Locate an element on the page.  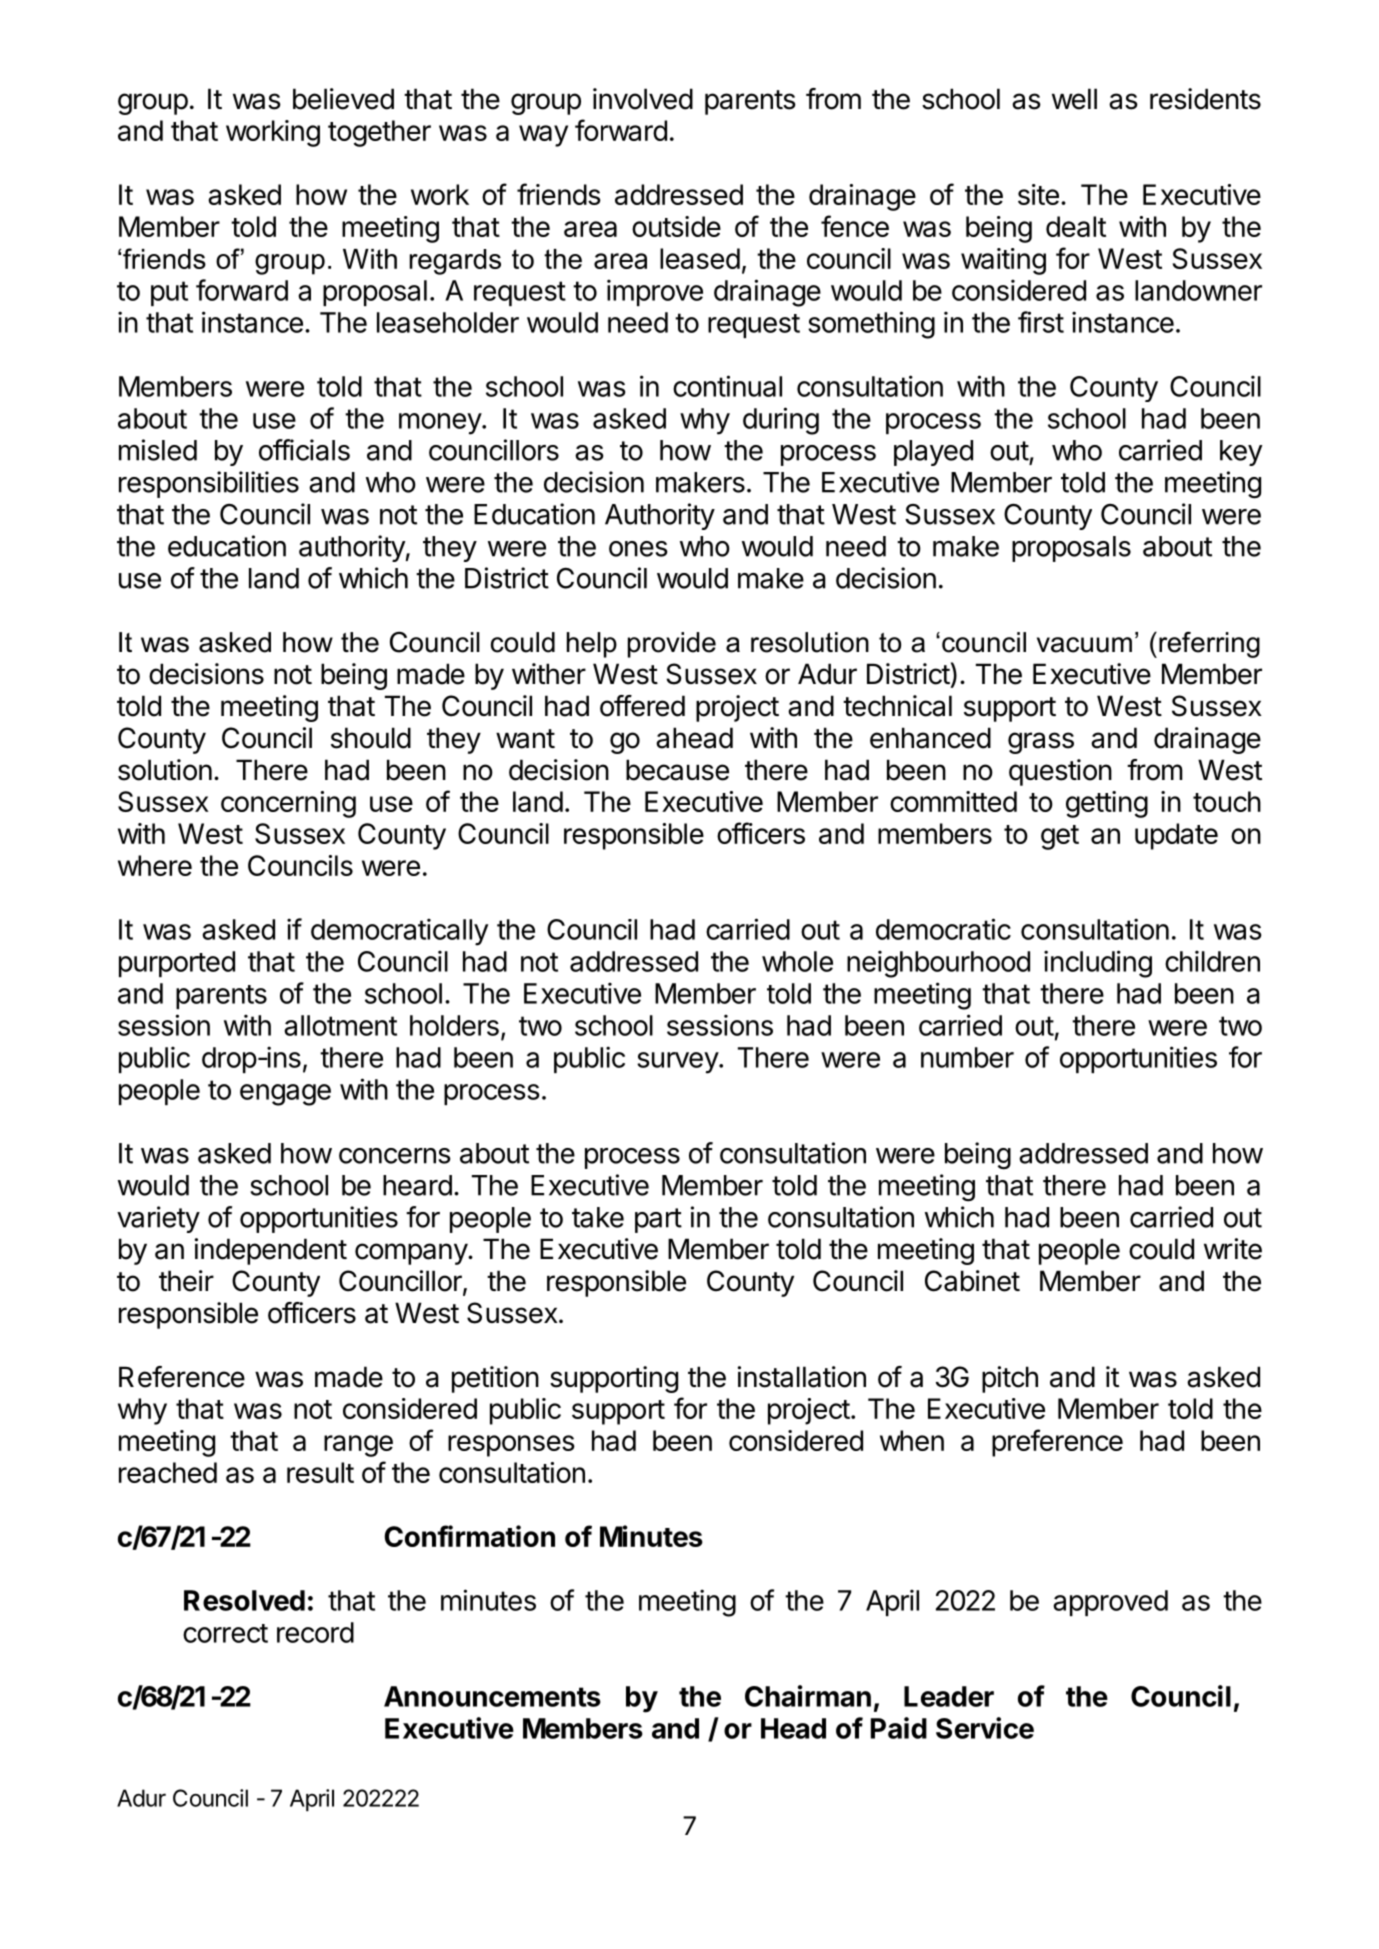
should is located at coordinates (371, 738).
